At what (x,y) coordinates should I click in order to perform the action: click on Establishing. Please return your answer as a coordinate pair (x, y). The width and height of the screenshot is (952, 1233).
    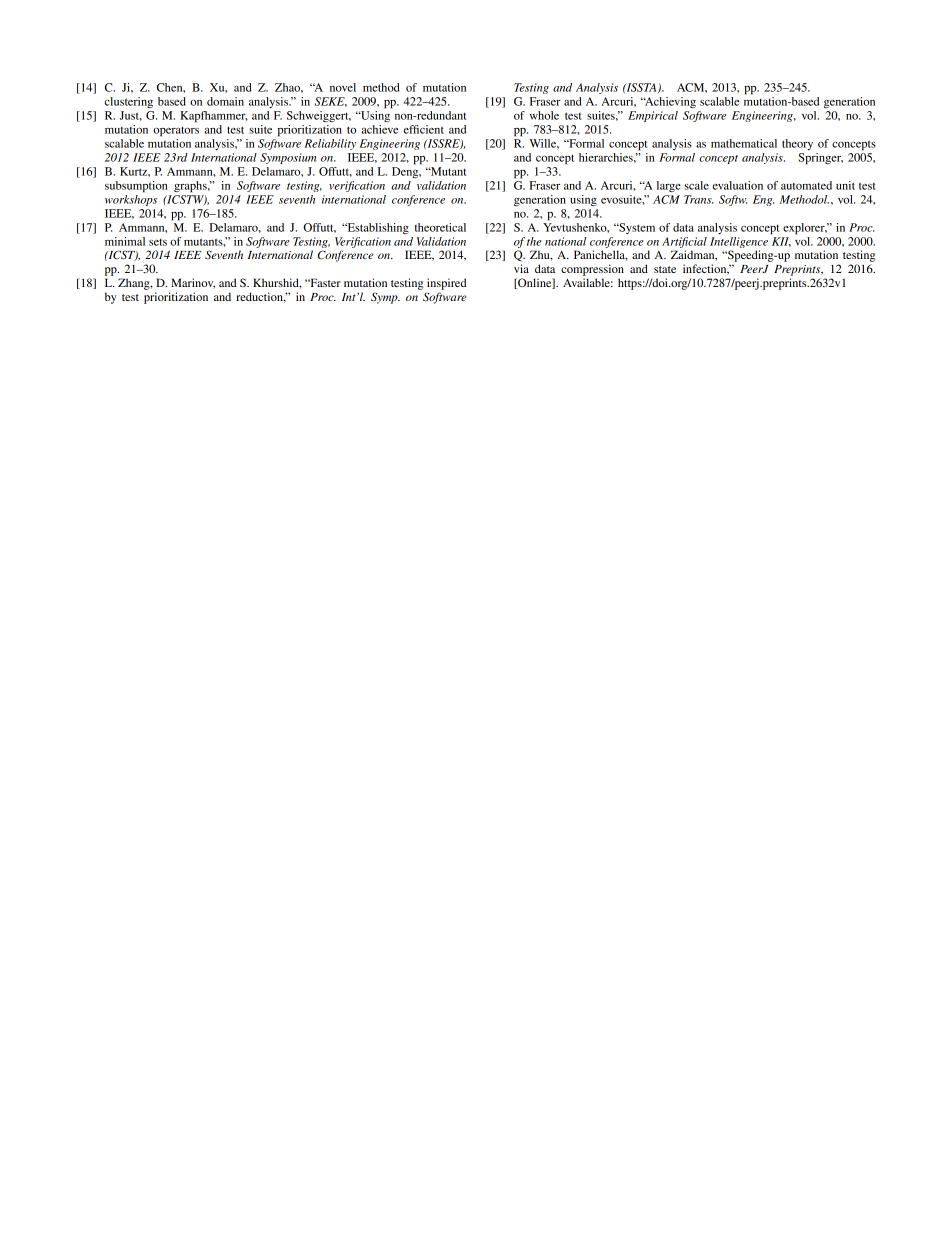
    Looking at the image, I should click on (377, 228).
